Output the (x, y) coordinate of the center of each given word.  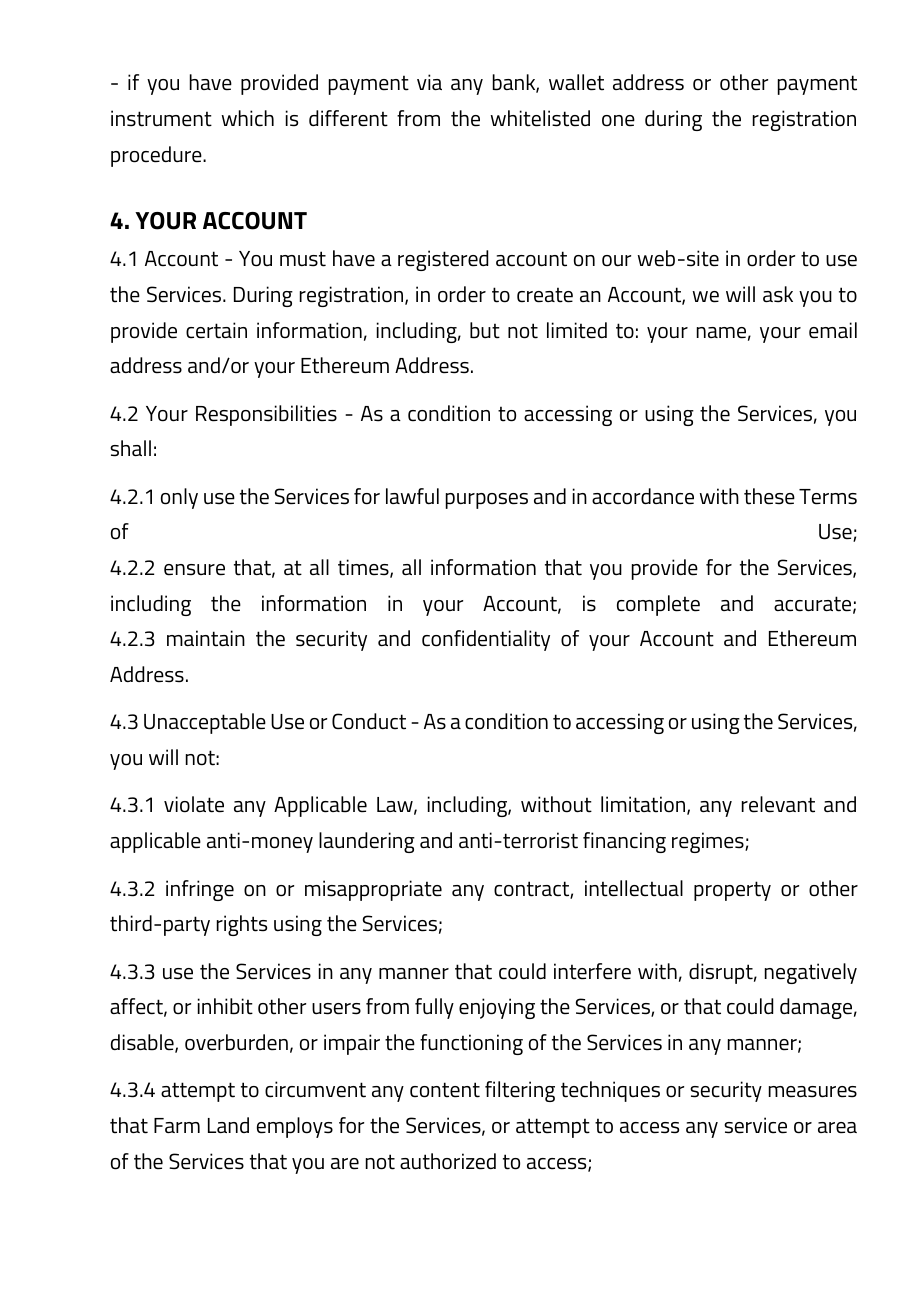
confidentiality (486, 640)
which (248, 118)
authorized (448, 1161)
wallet (576, 82)
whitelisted (540, 118)
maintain (206, 638)
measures (813, 1092)
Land (228, 1125)
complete (658, 605)
